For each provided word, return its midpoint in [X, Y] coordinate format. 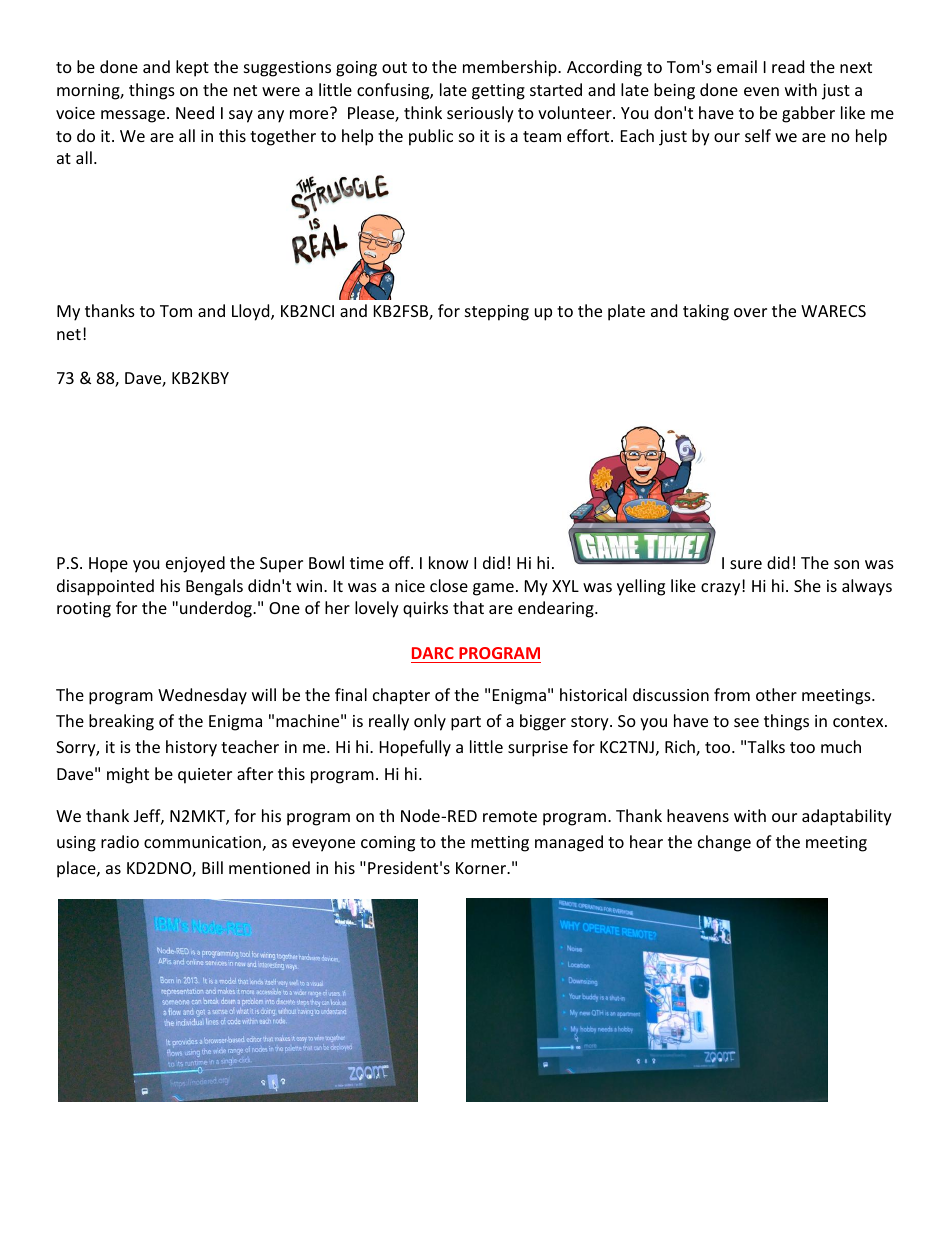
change [724, 843]
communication [202, 842]
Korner [482, 868]
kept [192, 68]
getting [498, 92]
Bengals [214, 587]
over [750, 312]
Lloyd [252, 312]
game [493, 589]
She [807, 585]
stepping [497, 313]
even [761, 91]
